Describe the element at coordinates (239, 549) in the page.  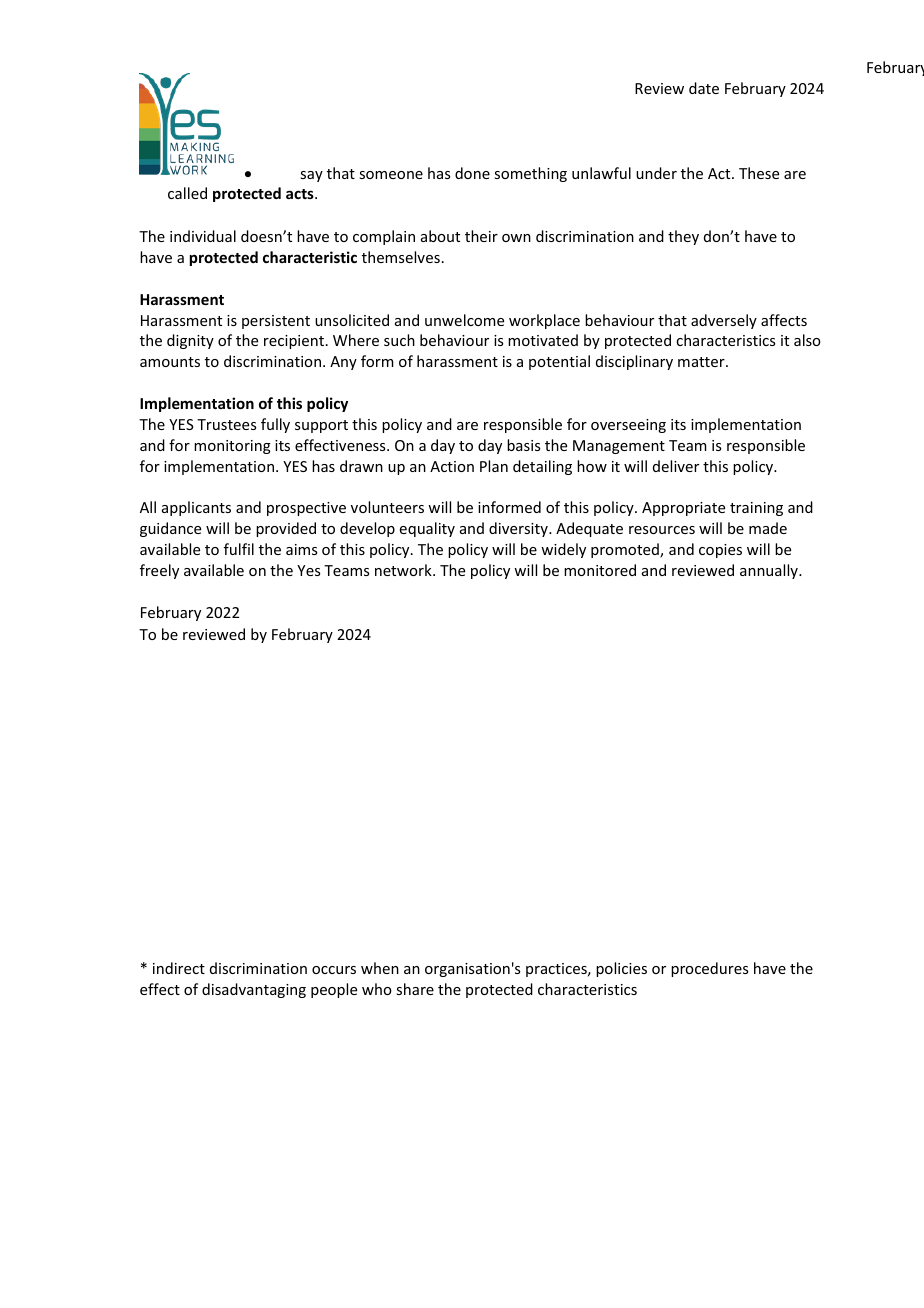
I see `fulfil` at that location.
